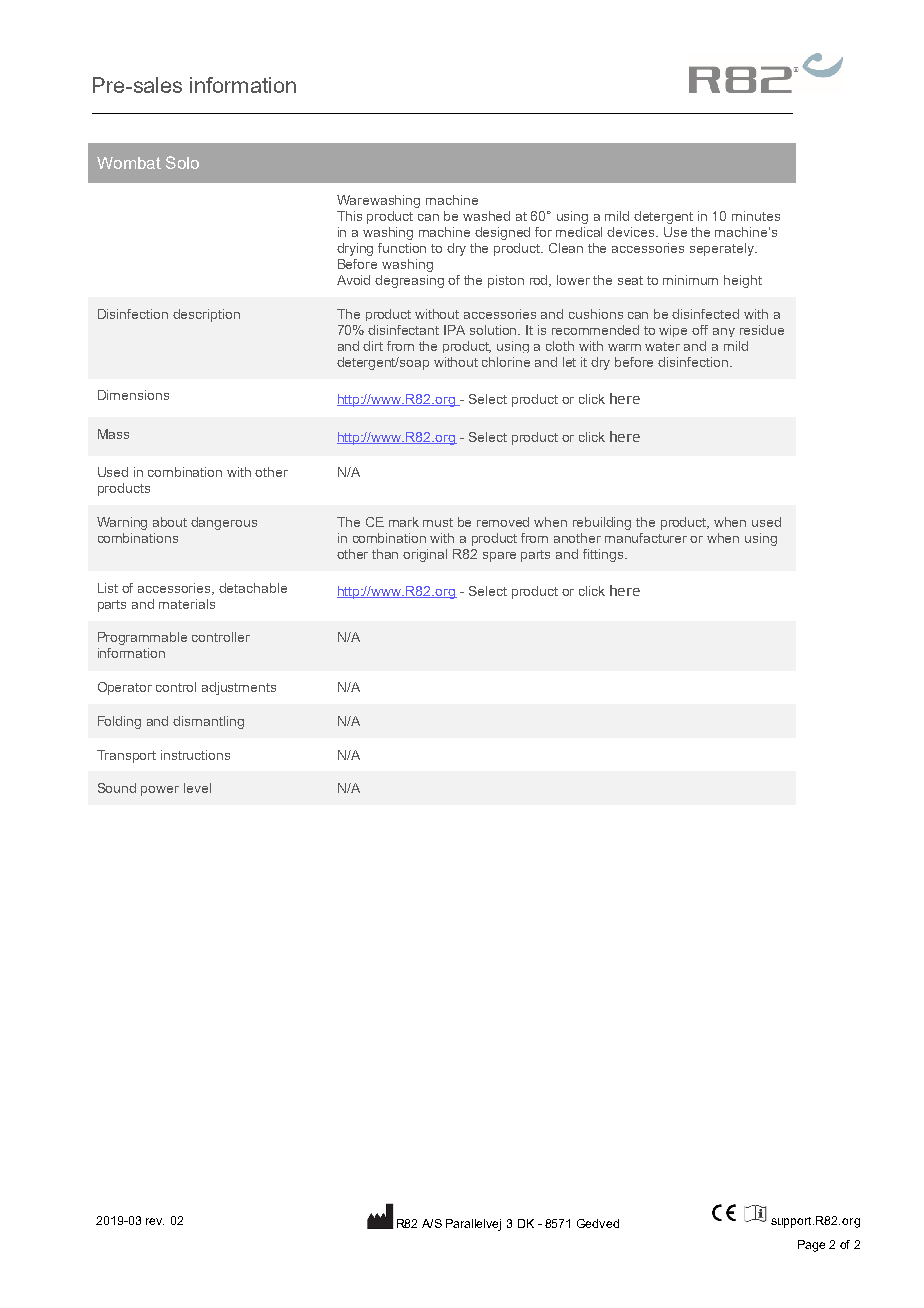  Describe the element at coordinates (160, 791) in the screenshot. I see `power` at that location.
